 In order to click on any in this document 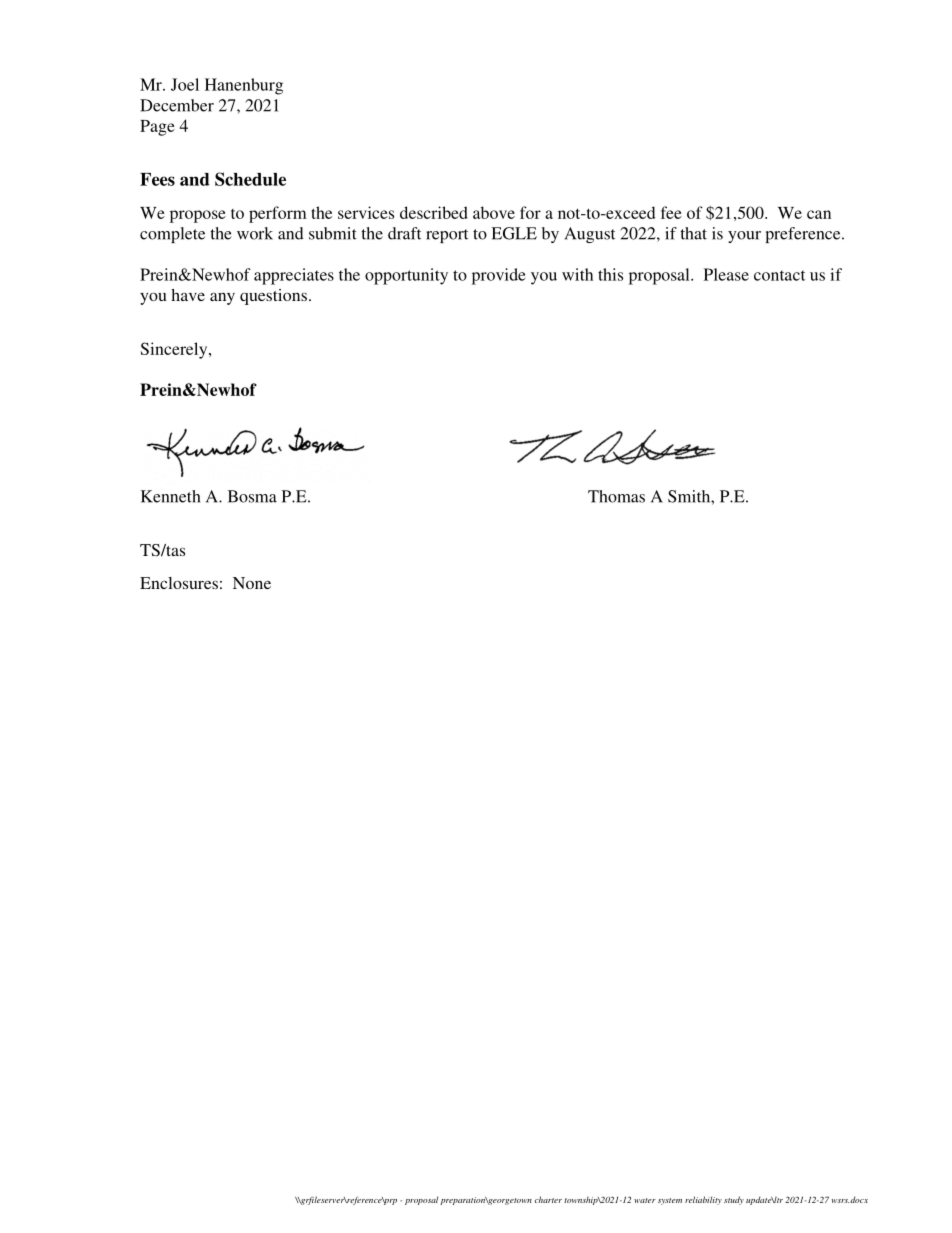, I will do `click(222, 298)`.
